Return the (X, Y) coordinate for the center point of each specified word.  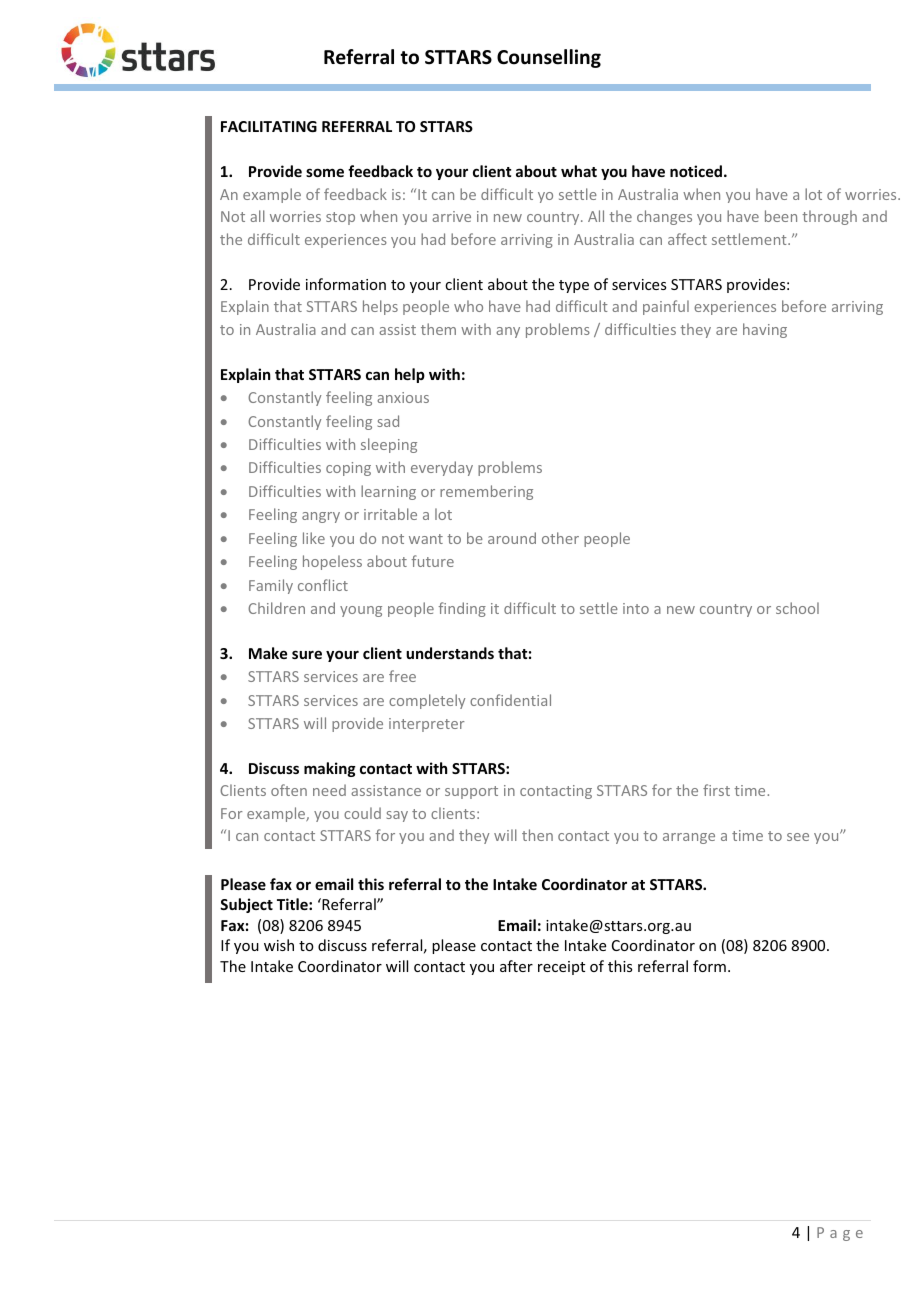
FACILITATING (269, 126)
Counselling (549, 58)
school (797, 608)
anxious (403, 397)
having (765, 330)
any (508, 332)
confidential (510, 700)
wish (279, 945)
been (781, 216)
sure (307, 654)
